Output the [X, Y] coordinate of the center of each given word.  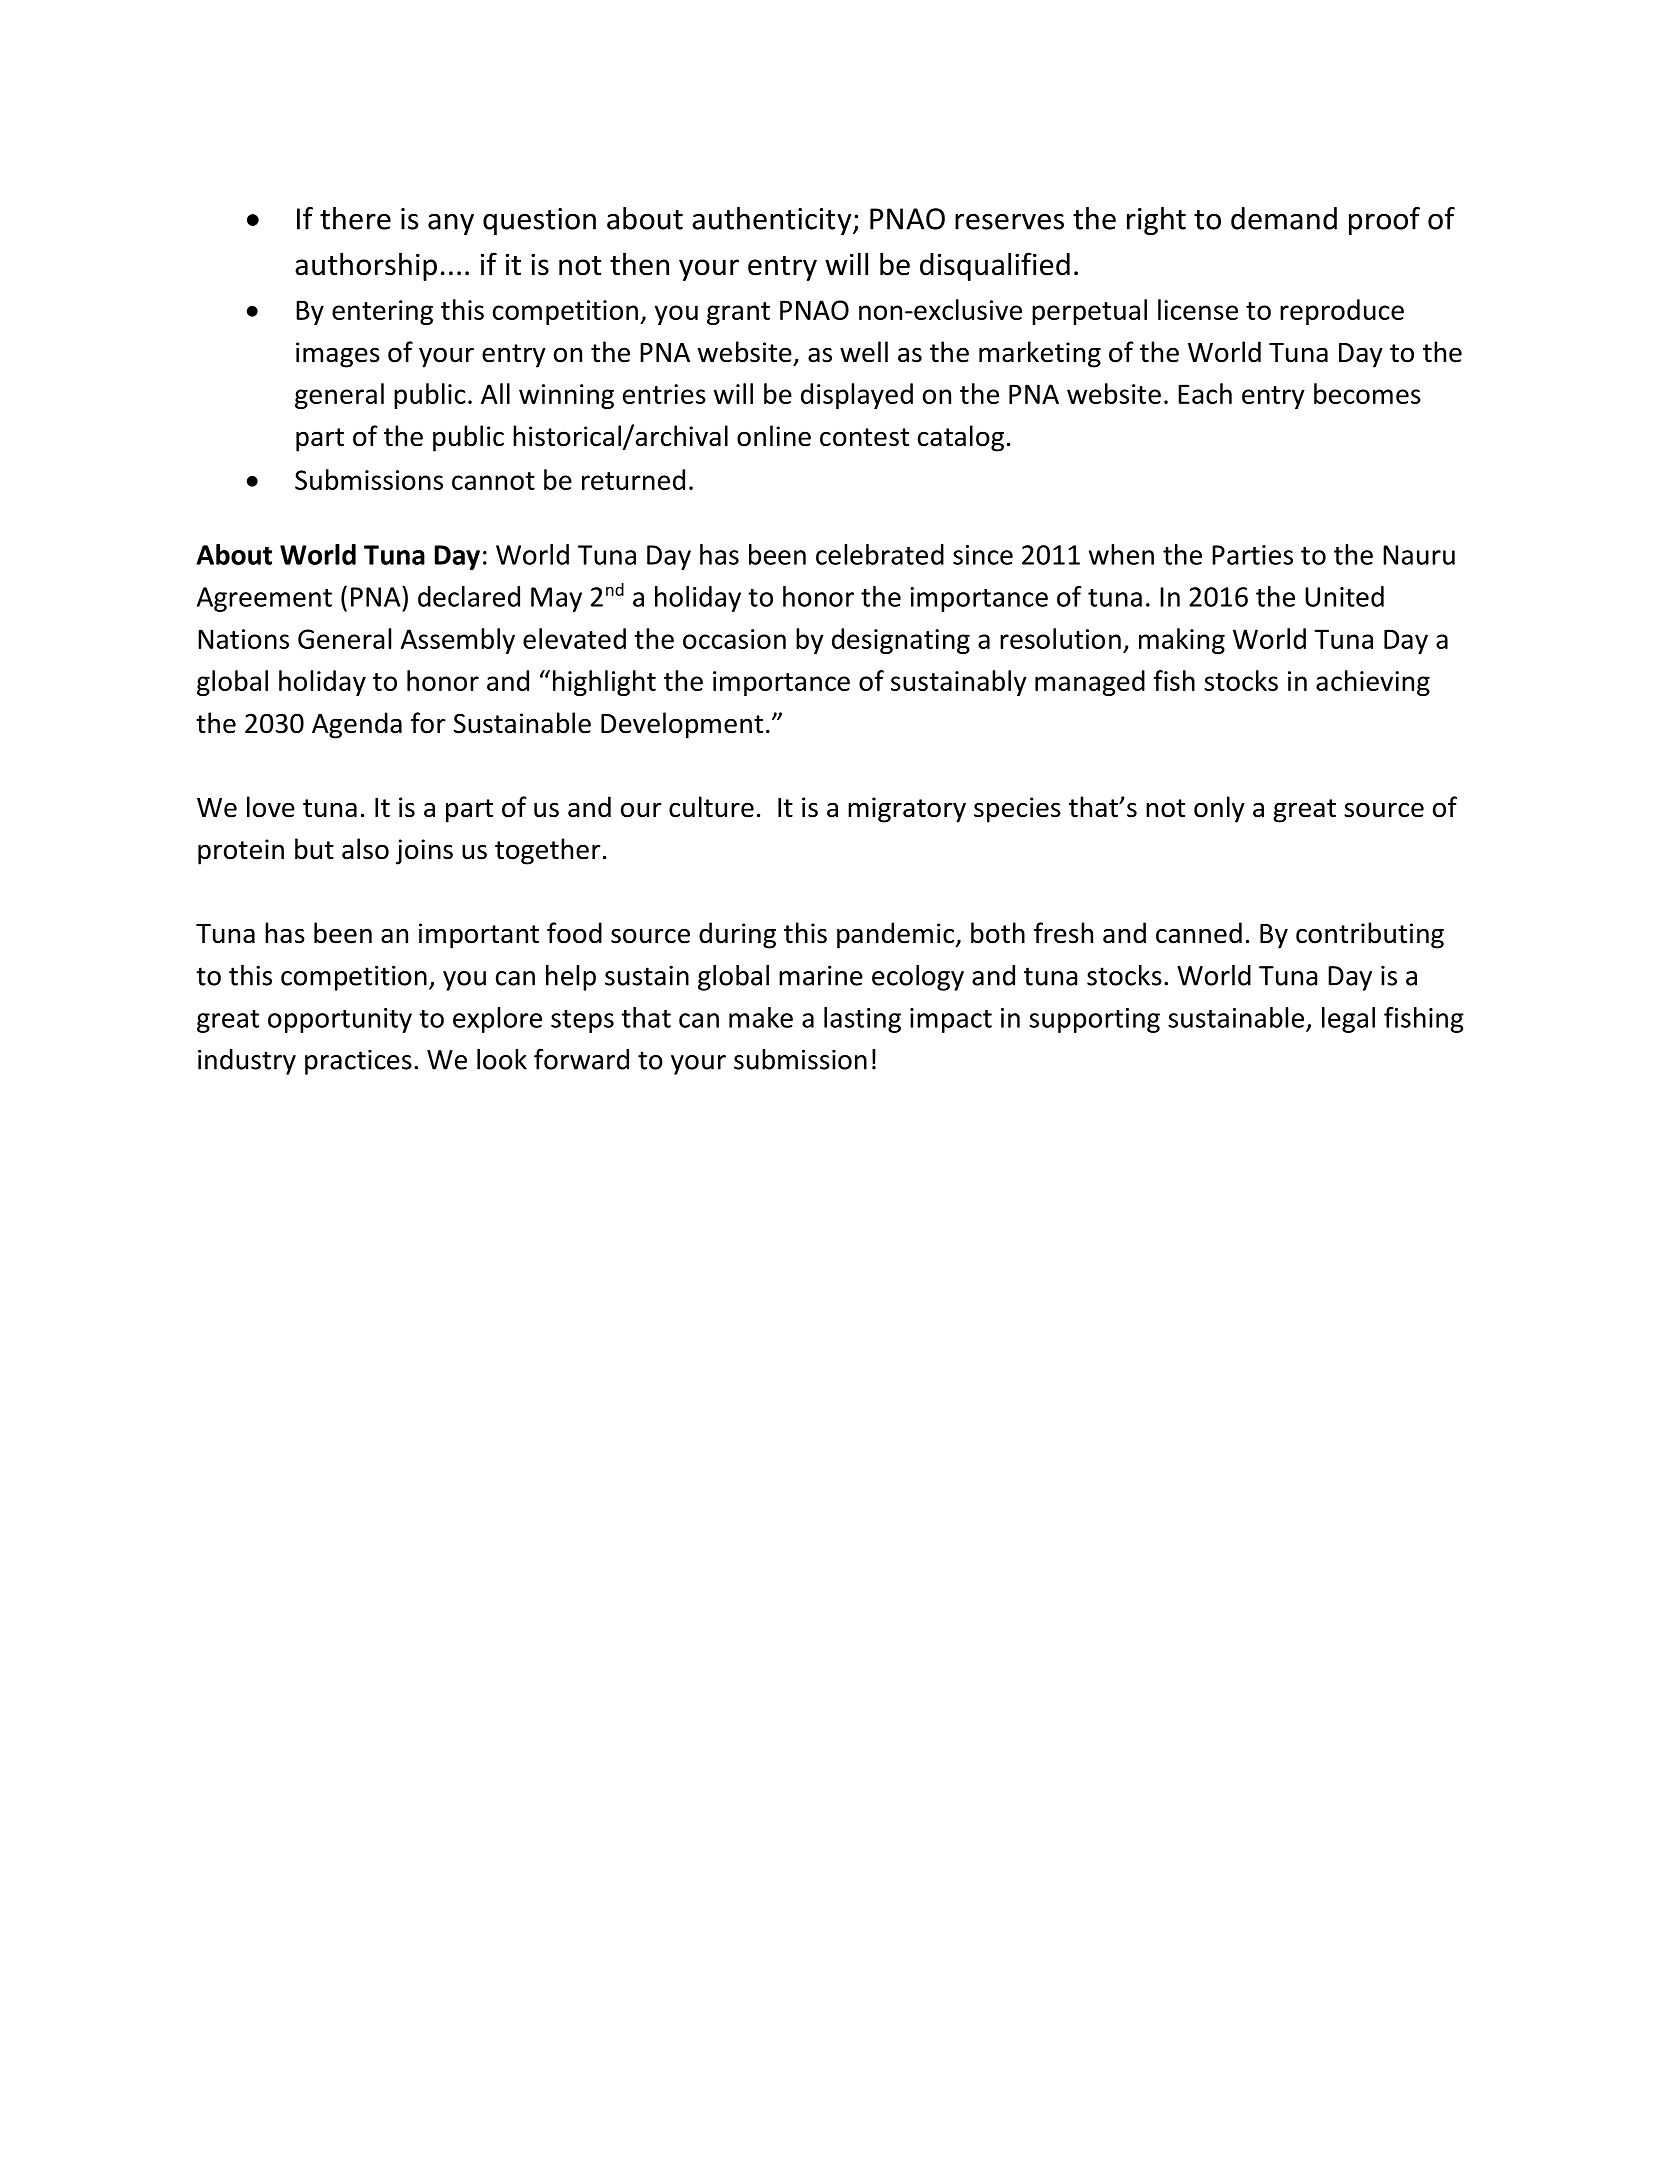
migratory [907, 810]
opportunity [340, 1020]
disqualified [995, 266]
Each [1205, 393]
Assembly [458, 641]
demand [1284, 218]
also [365, 849]
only [1219, 809]
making [1182, 641]
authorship [366, 266]
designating [901, 641]
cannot [493, 481]
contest [864, 437]
